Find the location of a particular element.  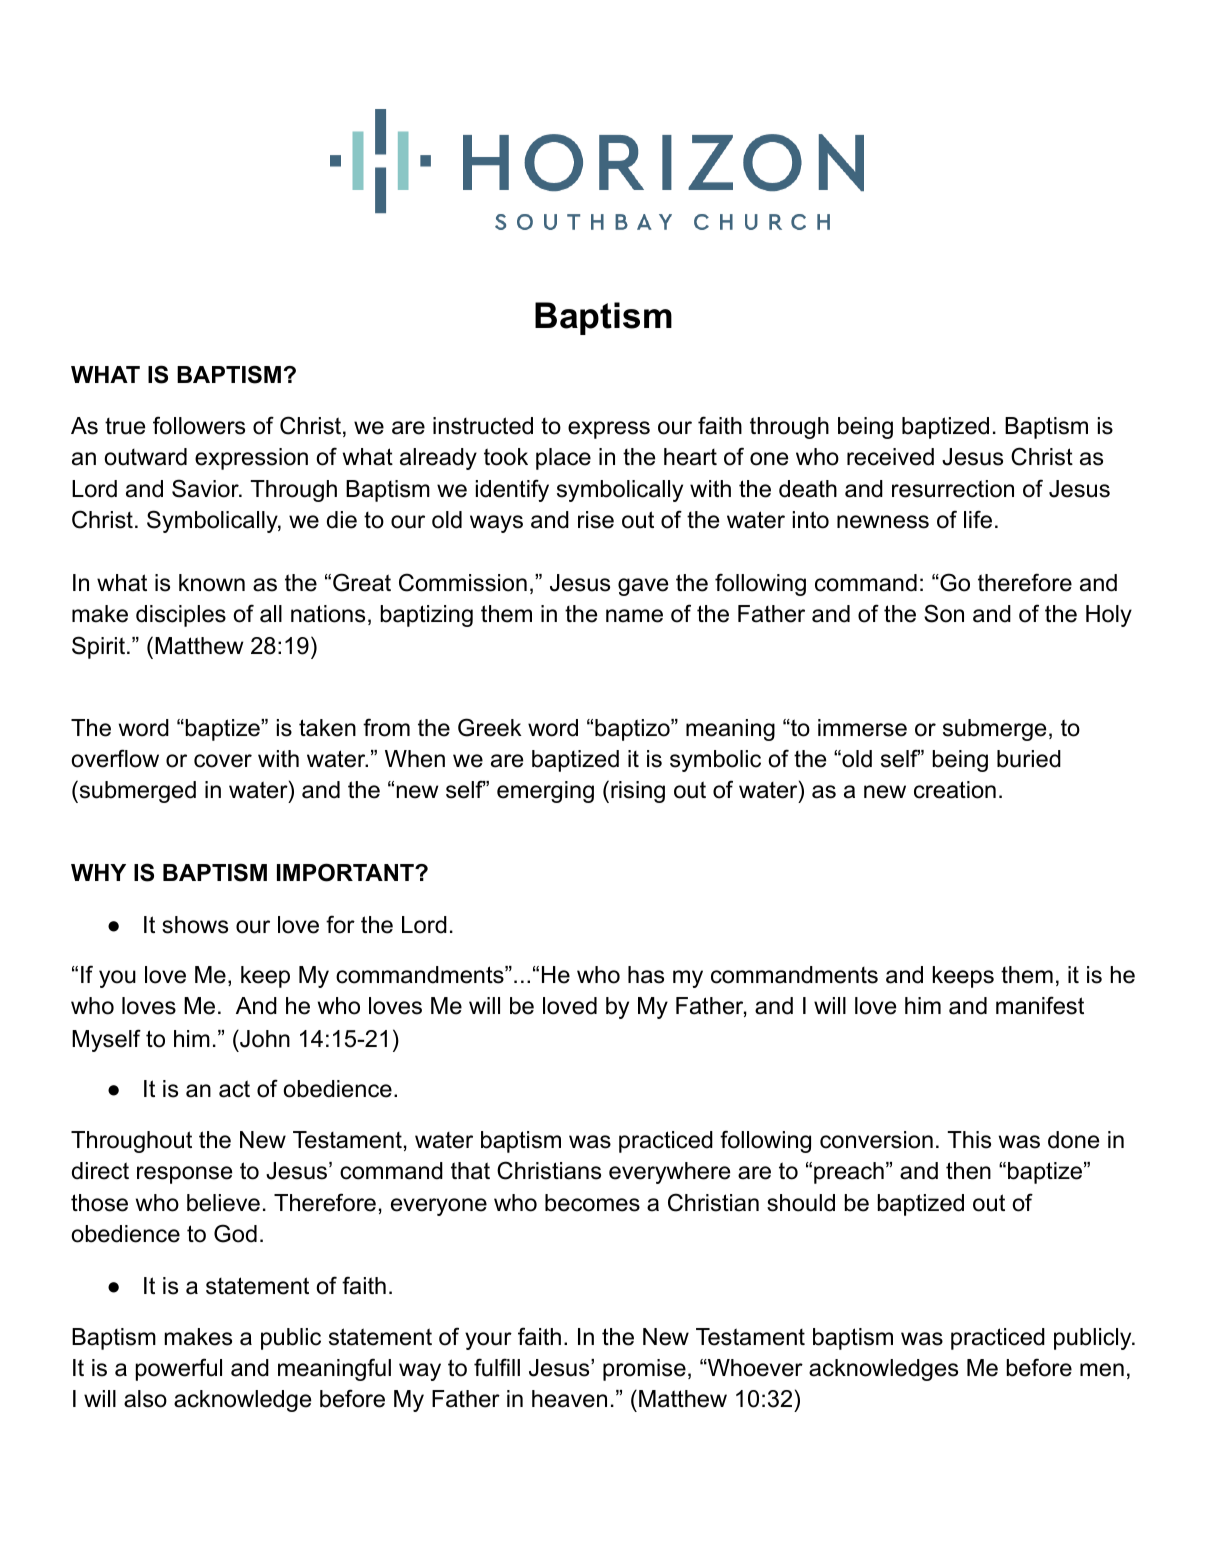

cover is located at coordinates (223, 761).
